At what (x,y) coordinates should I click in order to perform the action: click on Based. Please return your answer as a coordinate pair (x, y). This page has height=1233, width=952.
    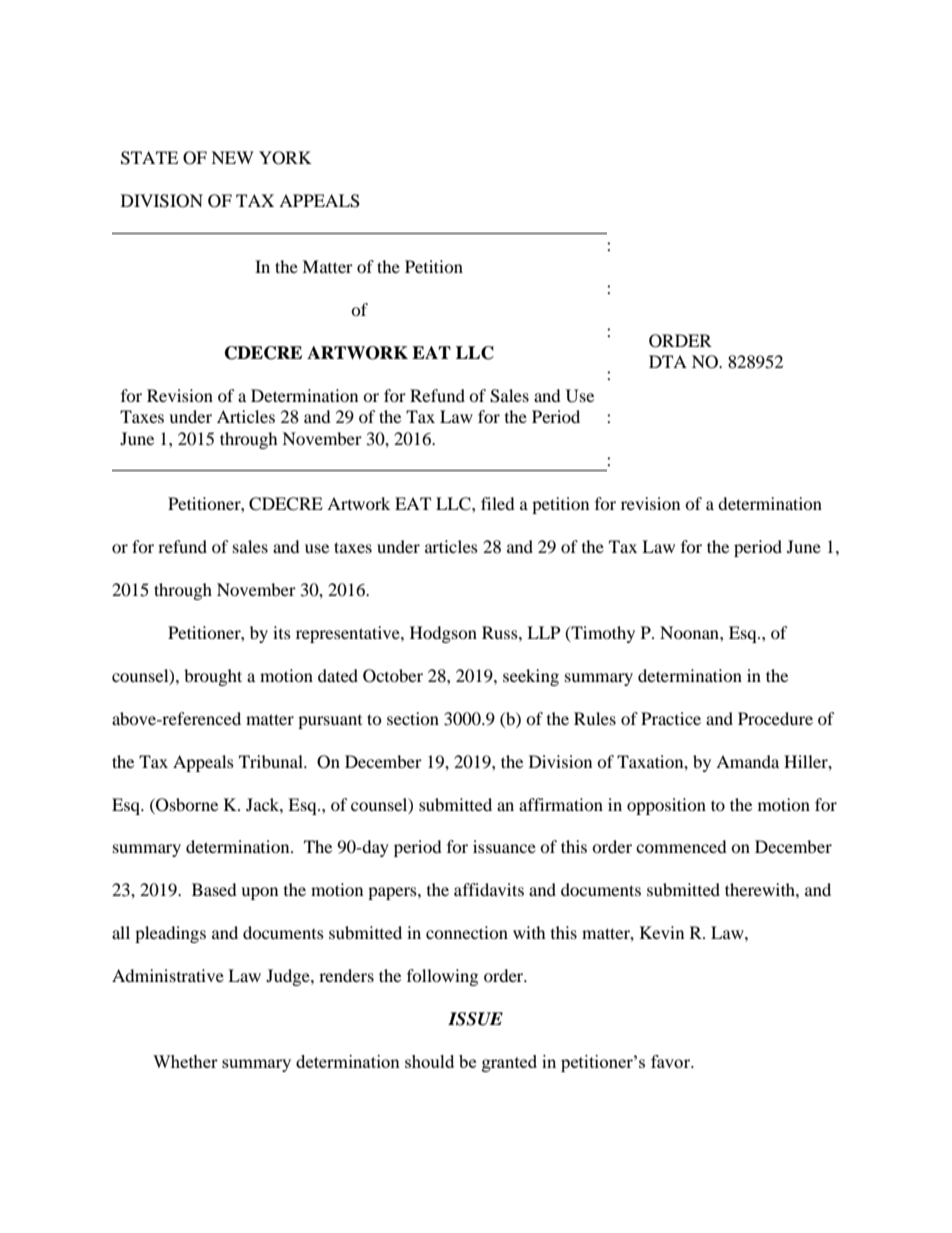
    Looking at the image, I should click on (214, 889).
